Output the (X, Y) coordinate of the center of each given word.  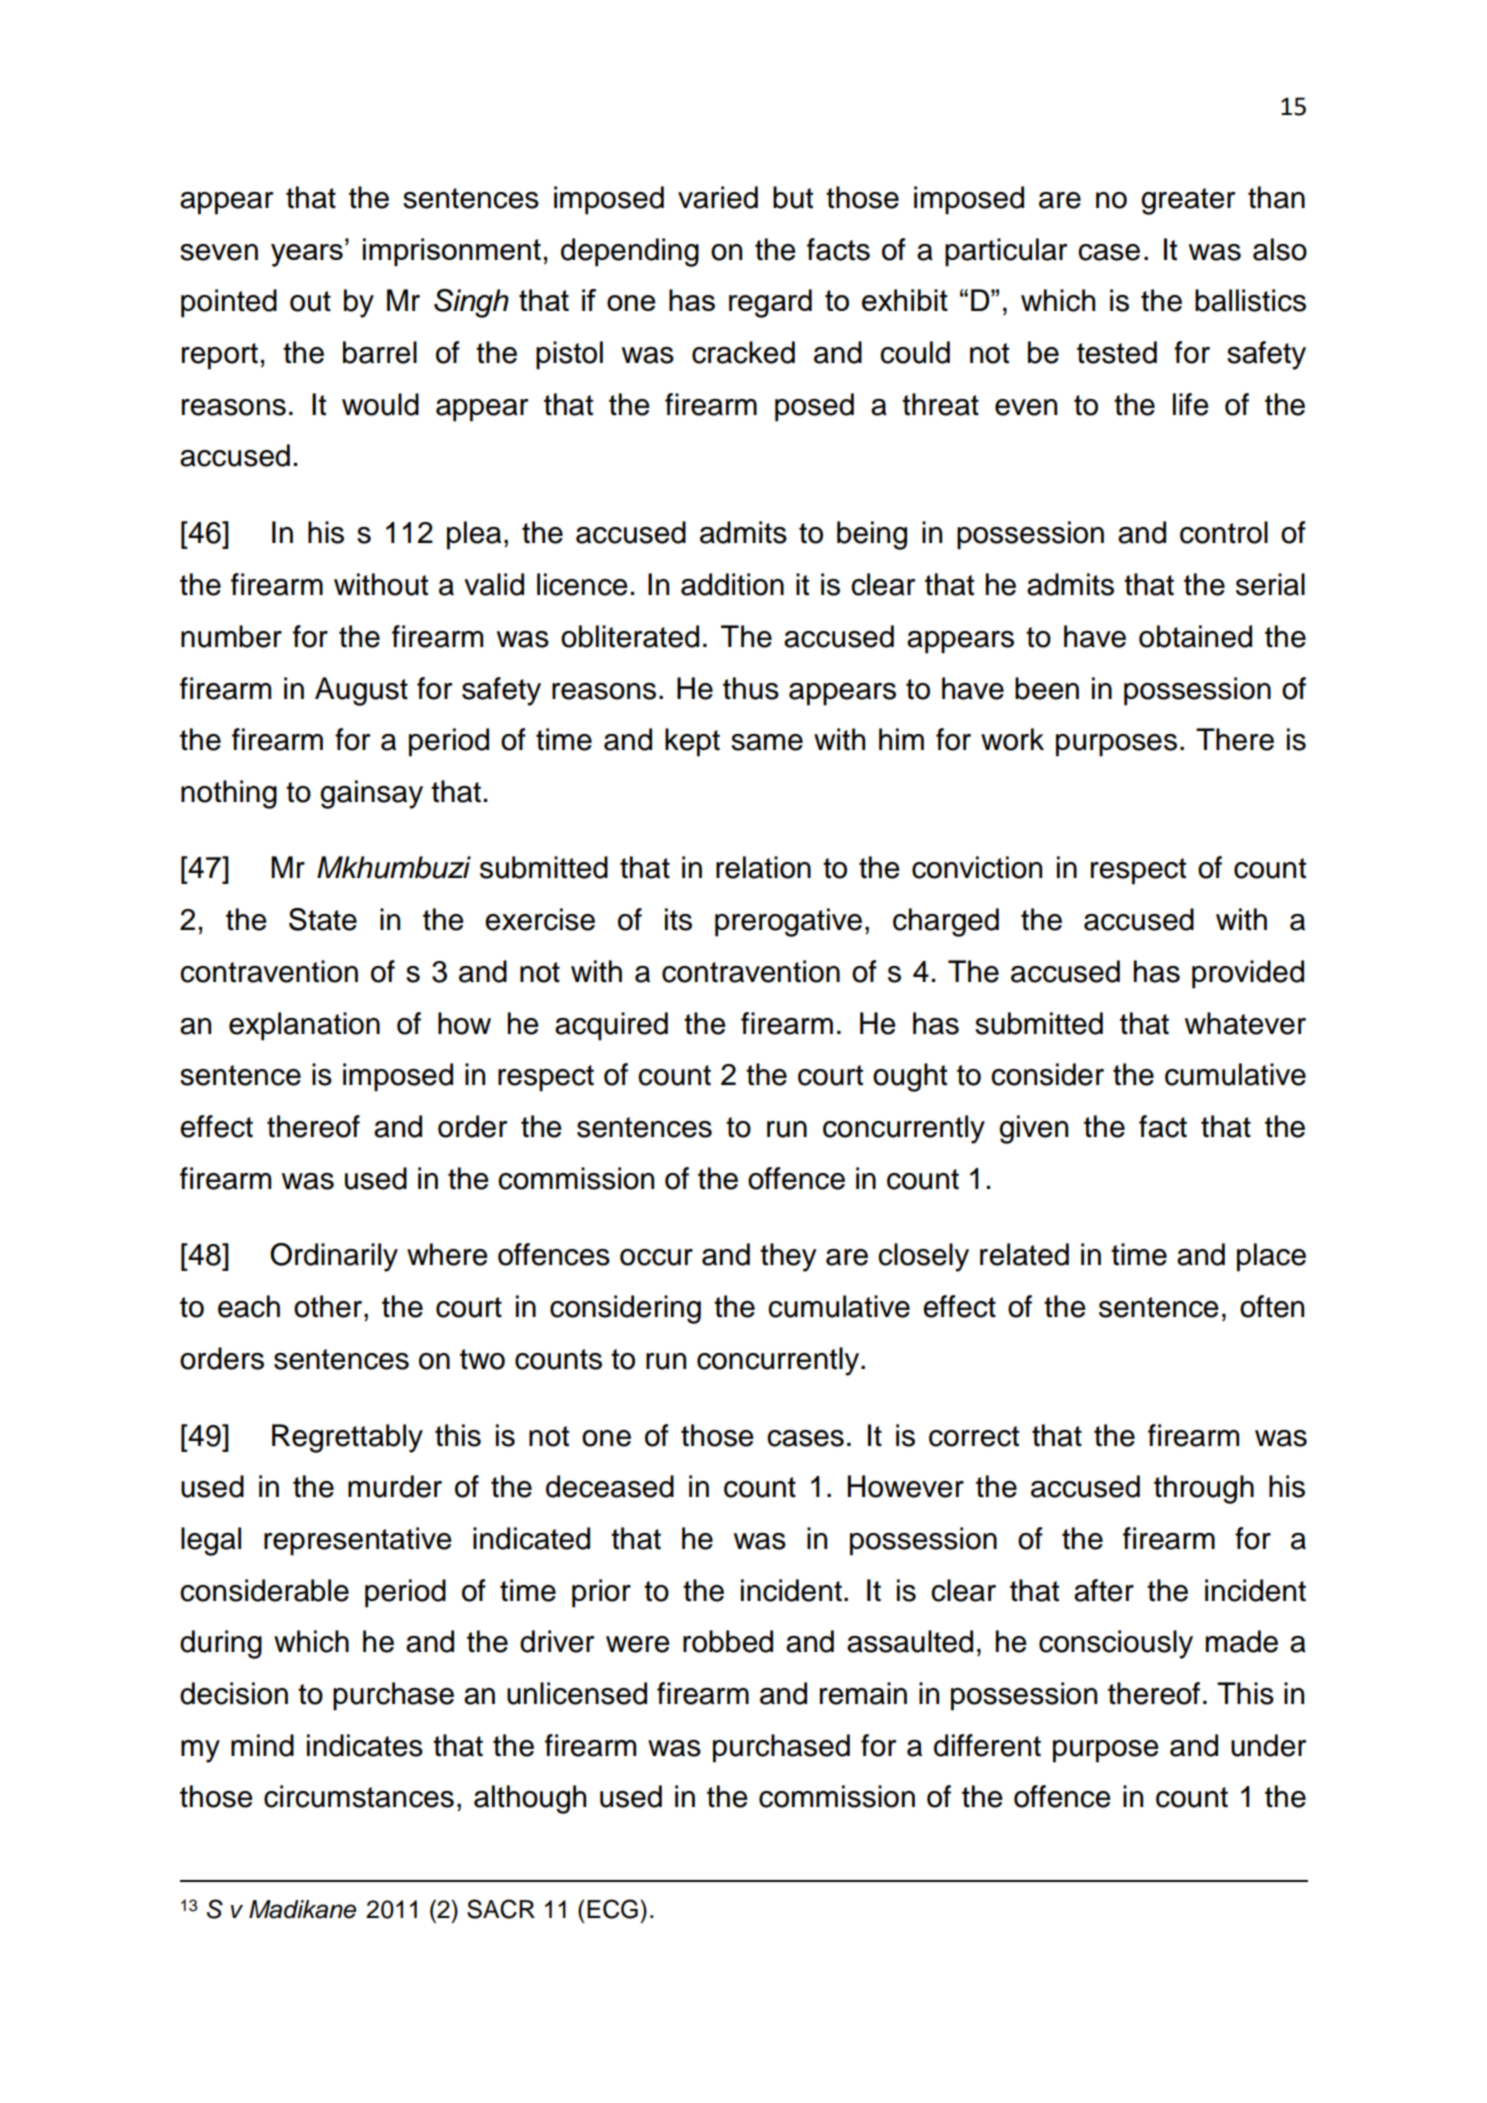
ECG (612, 1909)
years (307, 255)
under (1268, 1745)
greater (1188, 201)
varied (718, 197)
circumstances (359, 1796)
